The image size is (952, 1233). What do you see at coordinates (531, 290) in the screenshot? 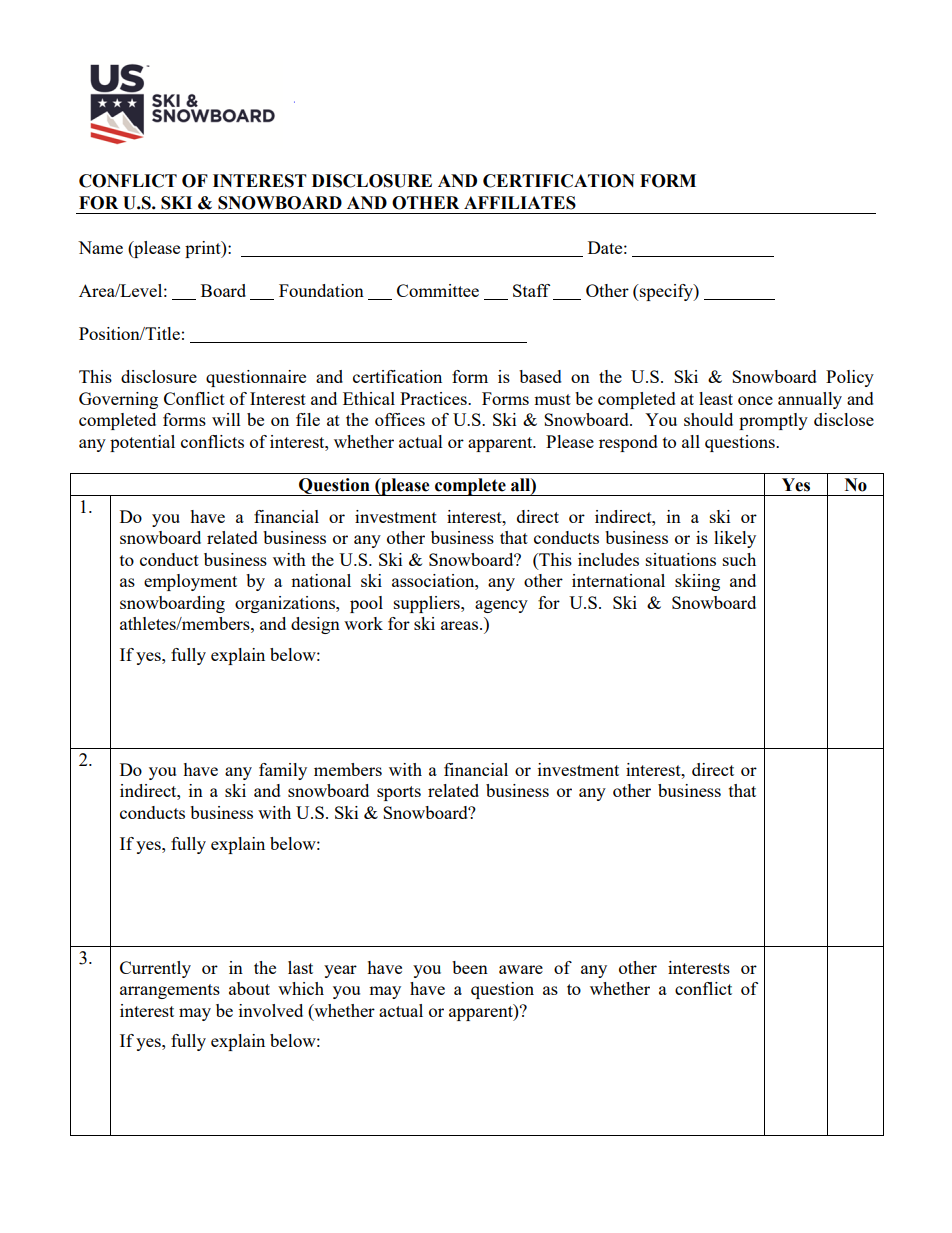
I see `Staff` at bounding box center [531, 290].
